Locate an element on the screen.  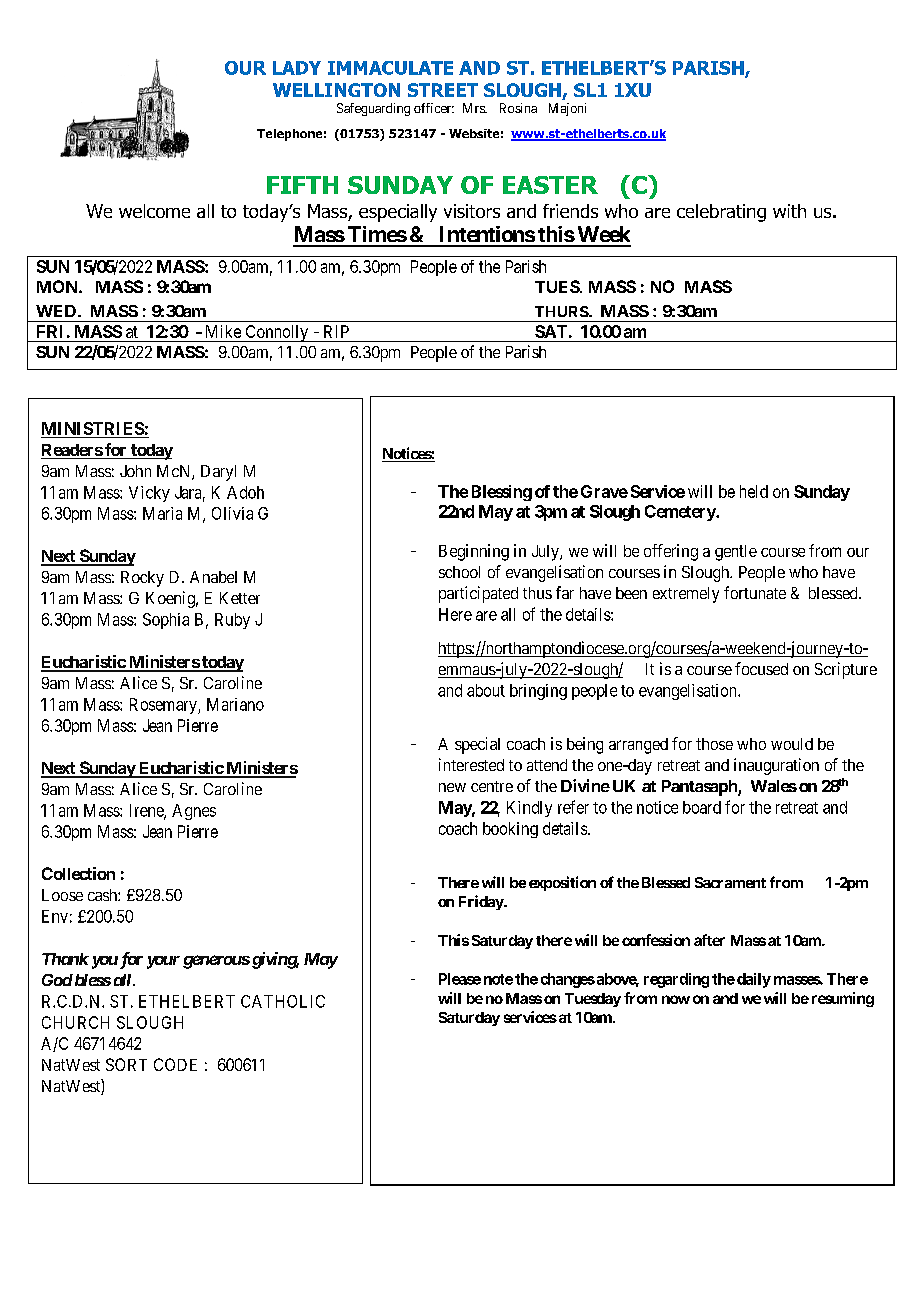
STREET is located at coordinates (443, 90).
